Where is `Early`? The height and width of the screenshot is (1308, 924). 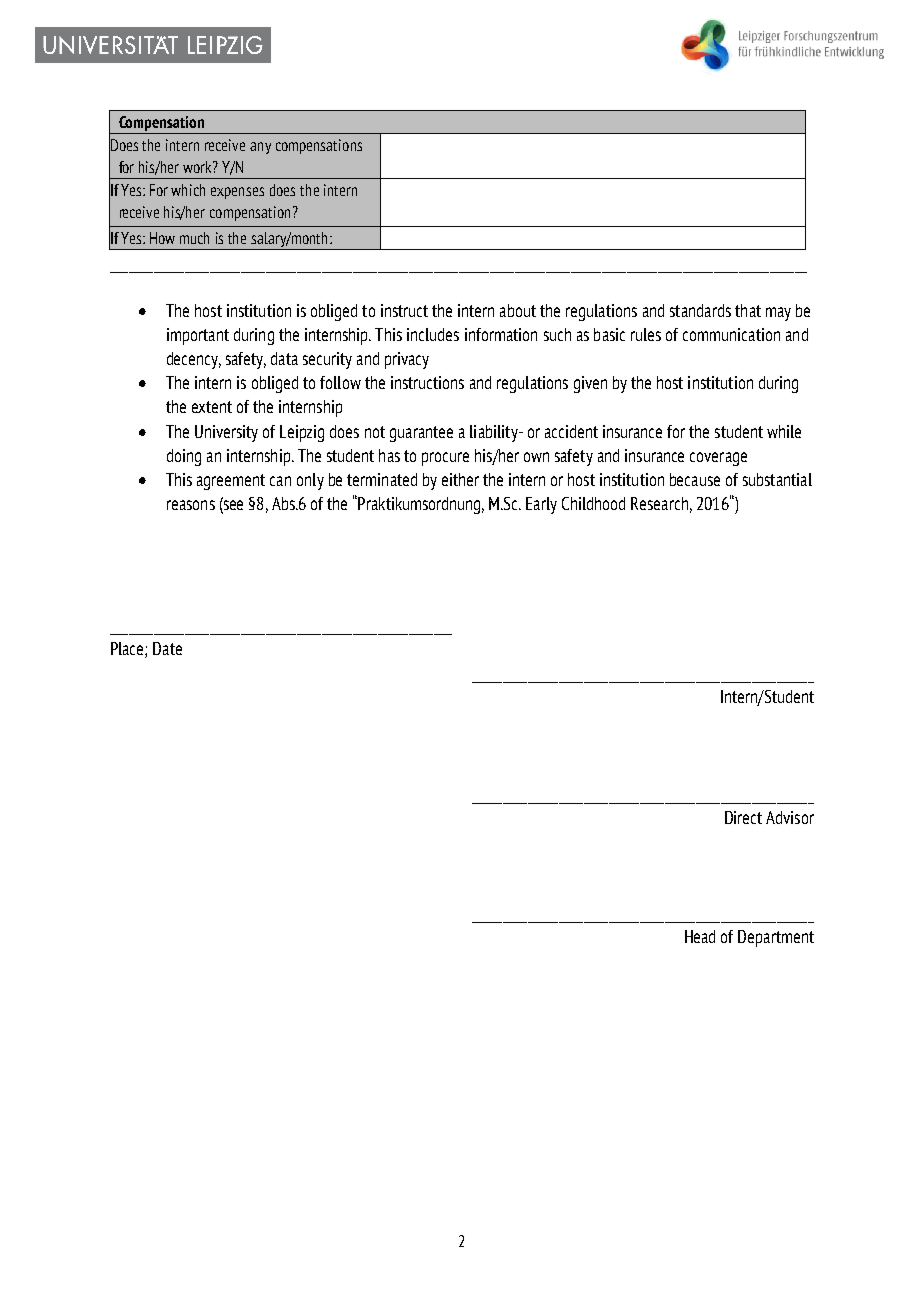
Early is located at coordinates (541, 505).
